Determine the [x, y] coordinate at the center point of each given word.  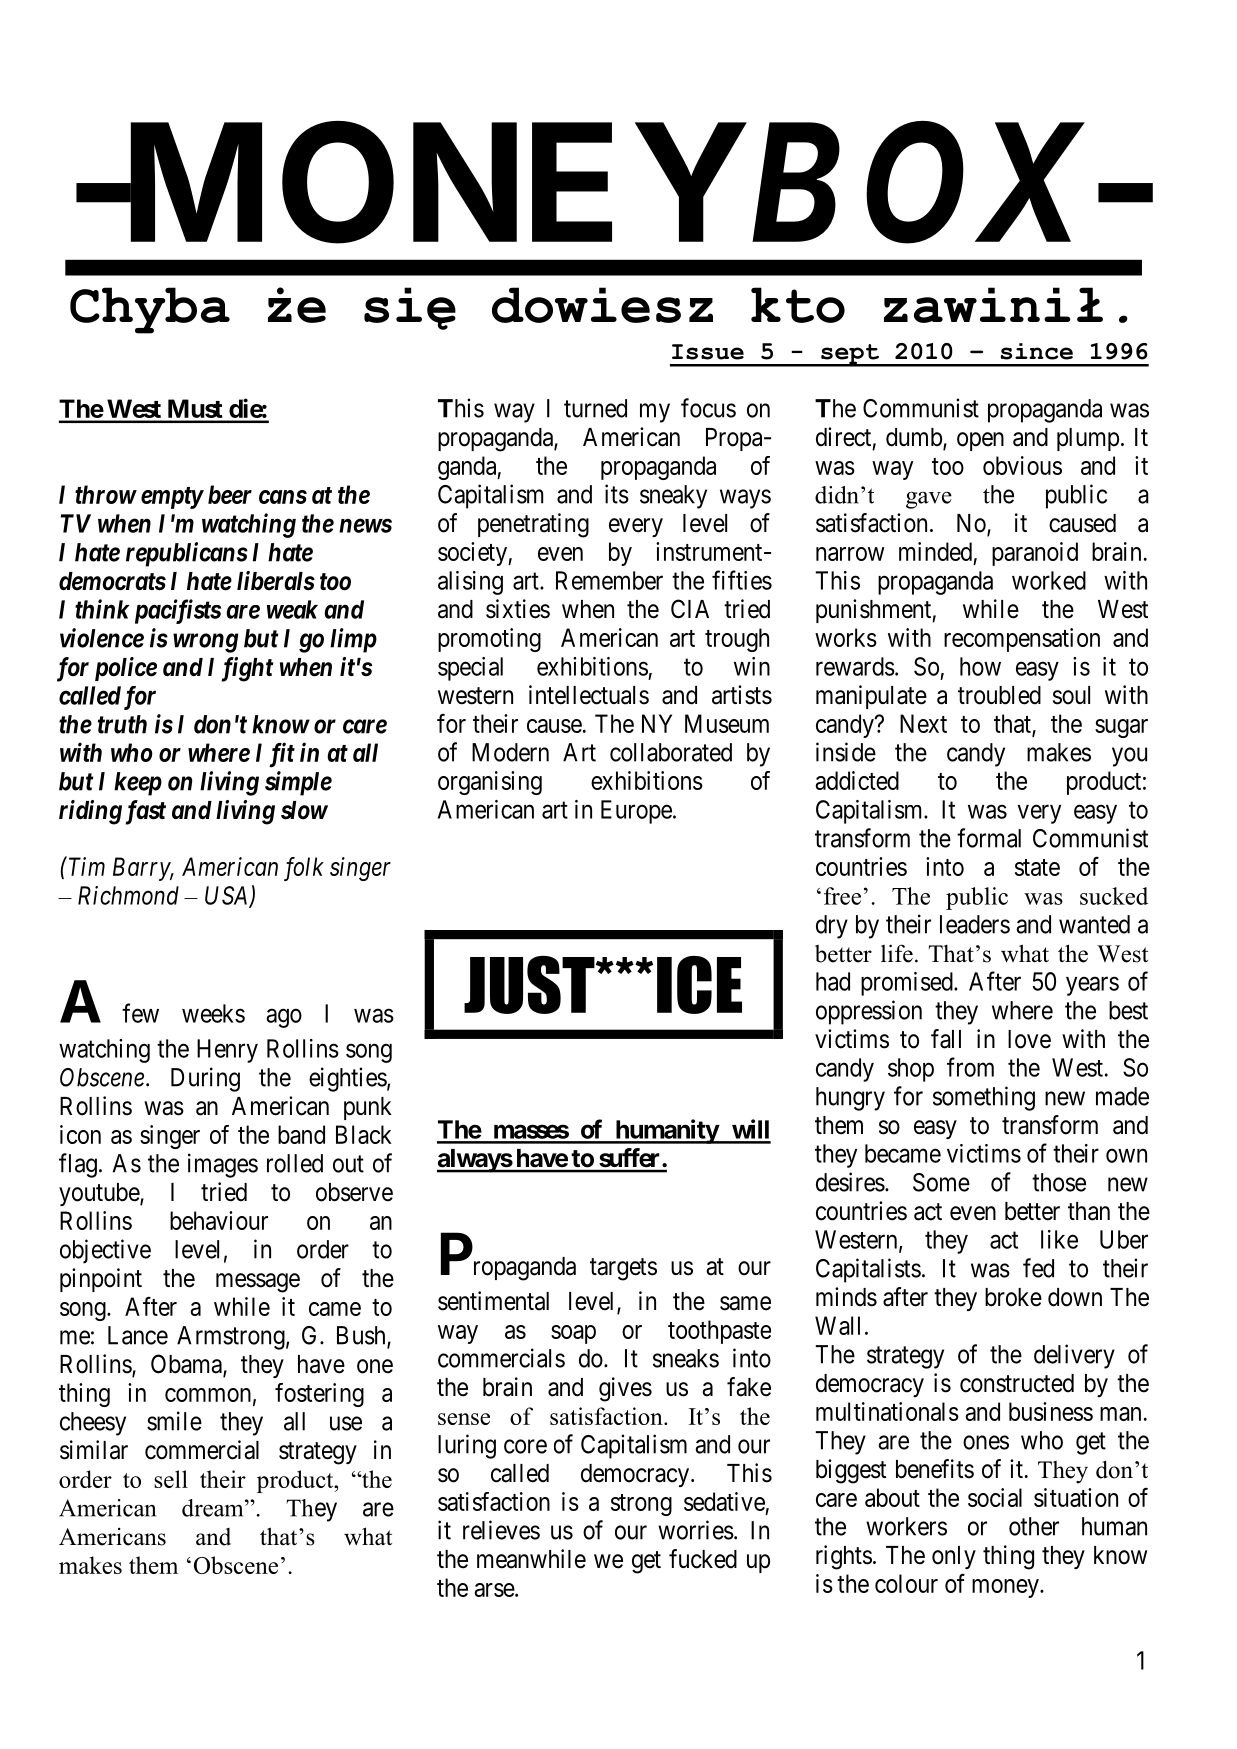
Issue [708, 352]
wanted [1094, 924]
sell [171, 1479]
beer [230, 494]
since [1037, 351]
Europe [636, 812]
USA [228, 896]
